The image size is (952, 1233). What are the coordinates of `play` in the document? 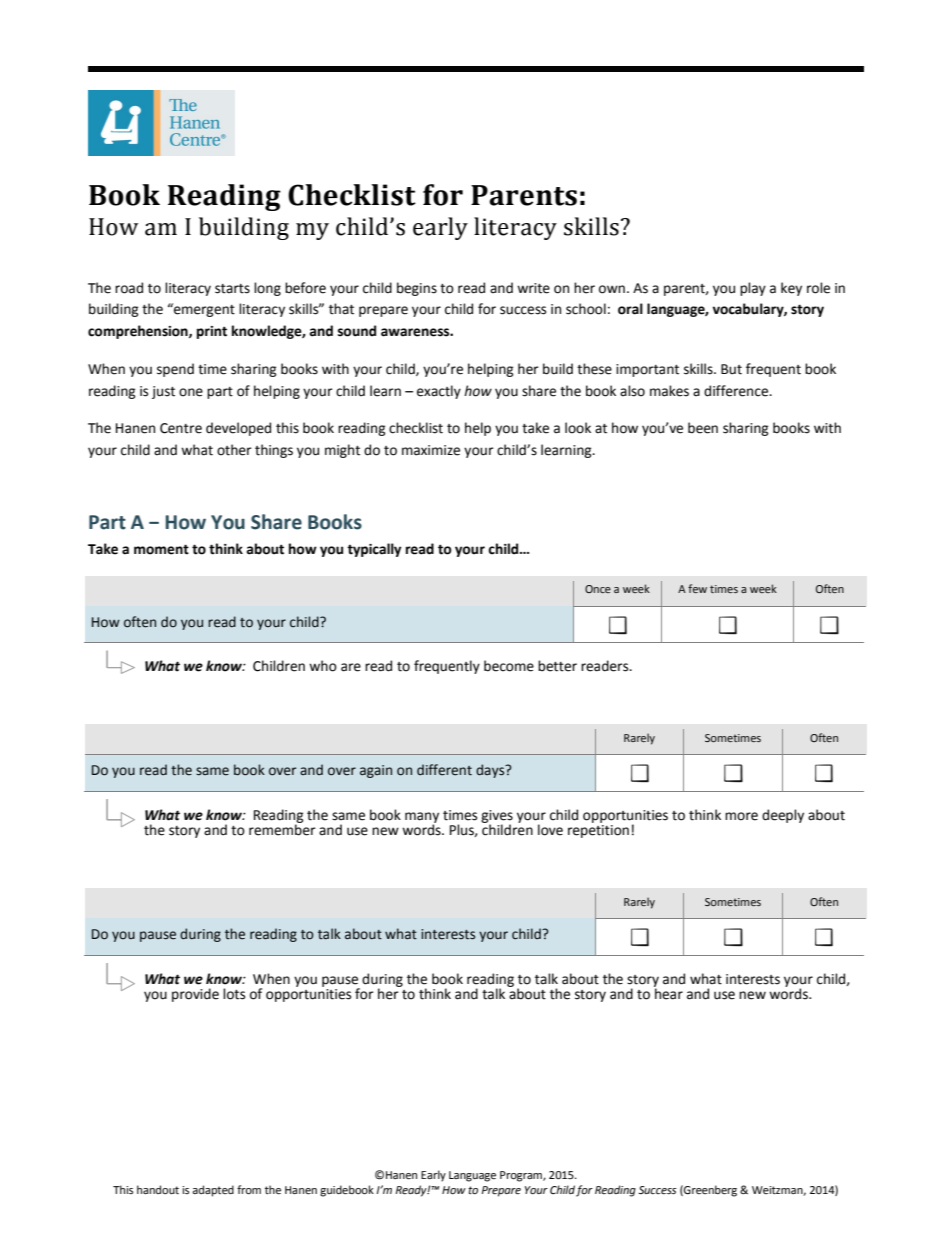 It's located at (753, 289).
